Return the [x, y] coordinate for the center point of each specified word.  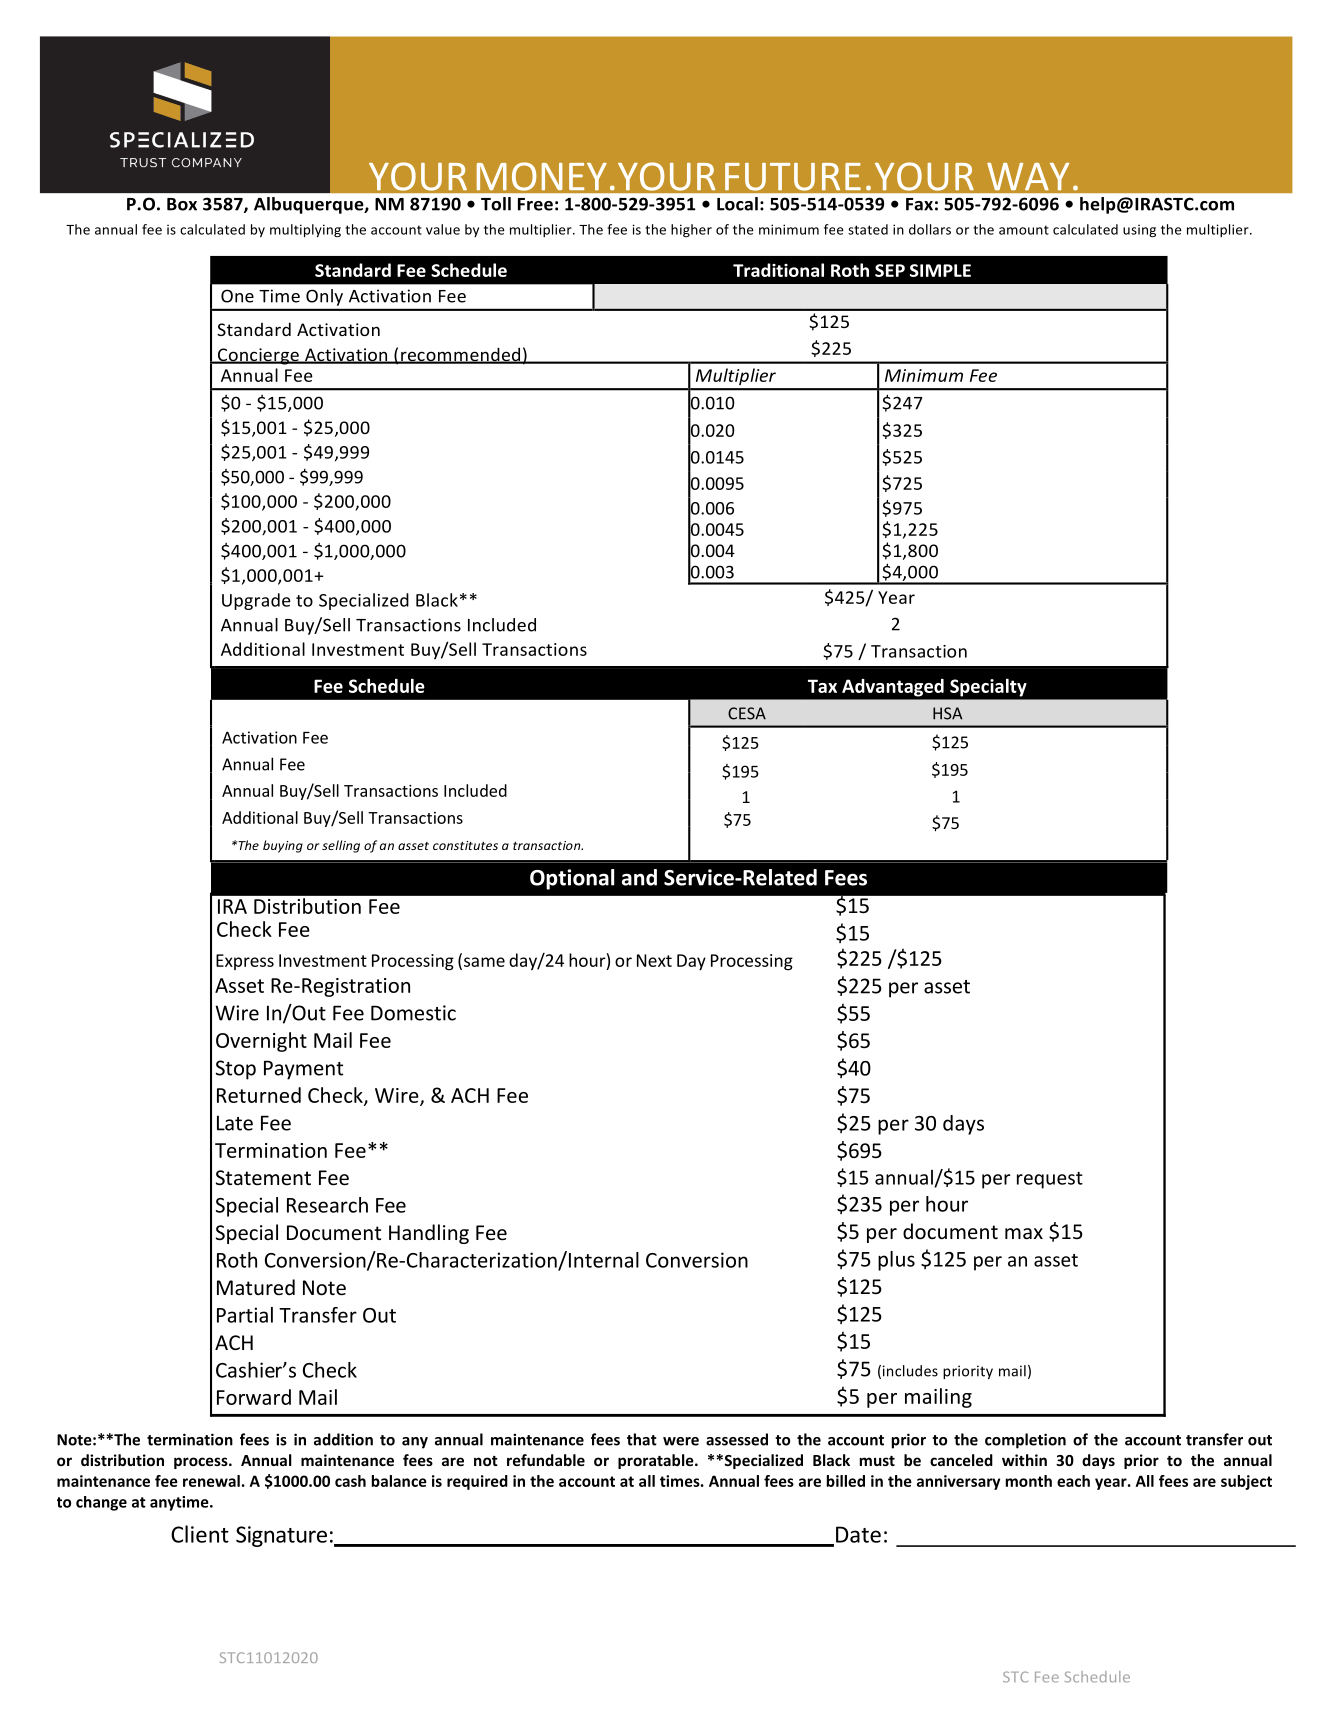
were [681, 1441]
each [1073, 1481]
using [1139, 231]
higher [691, 230]
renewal [211, 1481]
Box [182, 204]
